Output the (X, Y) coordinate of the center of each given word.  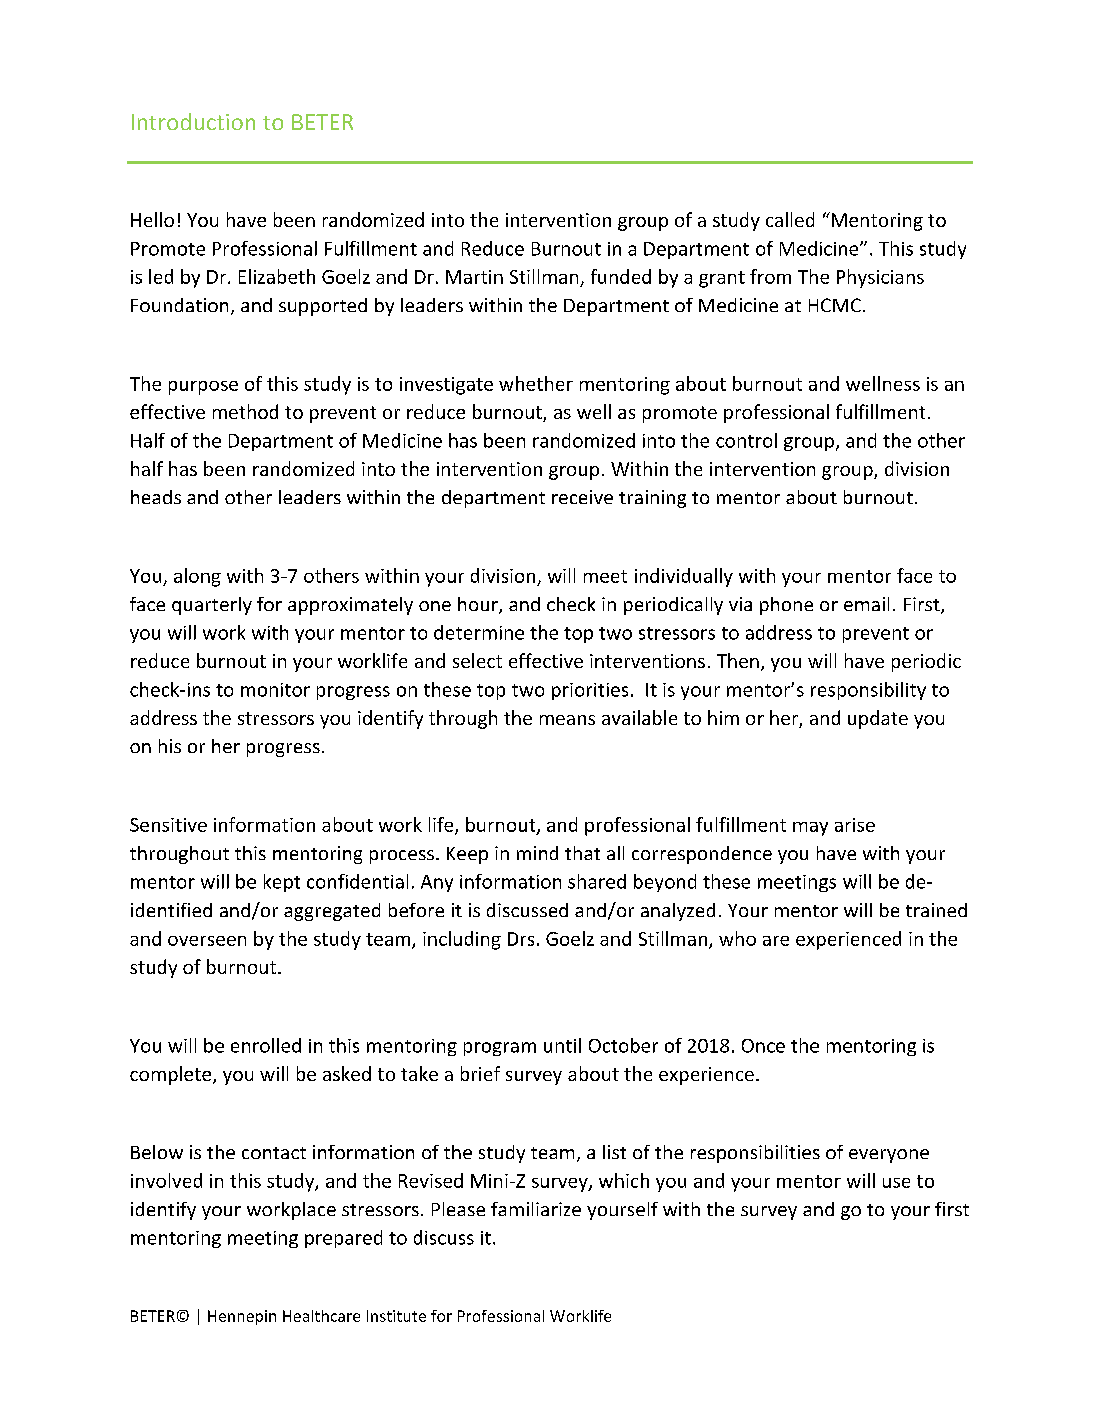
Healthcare (321, 1316)
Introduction (193, 121)
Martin (474, 277)
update (878, 719)
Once (763, 1046)
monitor (275, 690)
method (245, 411)
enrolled (266, 1045)
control (746, 440)
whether (536, 383)
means (567, 720)
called (790, 219)
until (562, 1045)
